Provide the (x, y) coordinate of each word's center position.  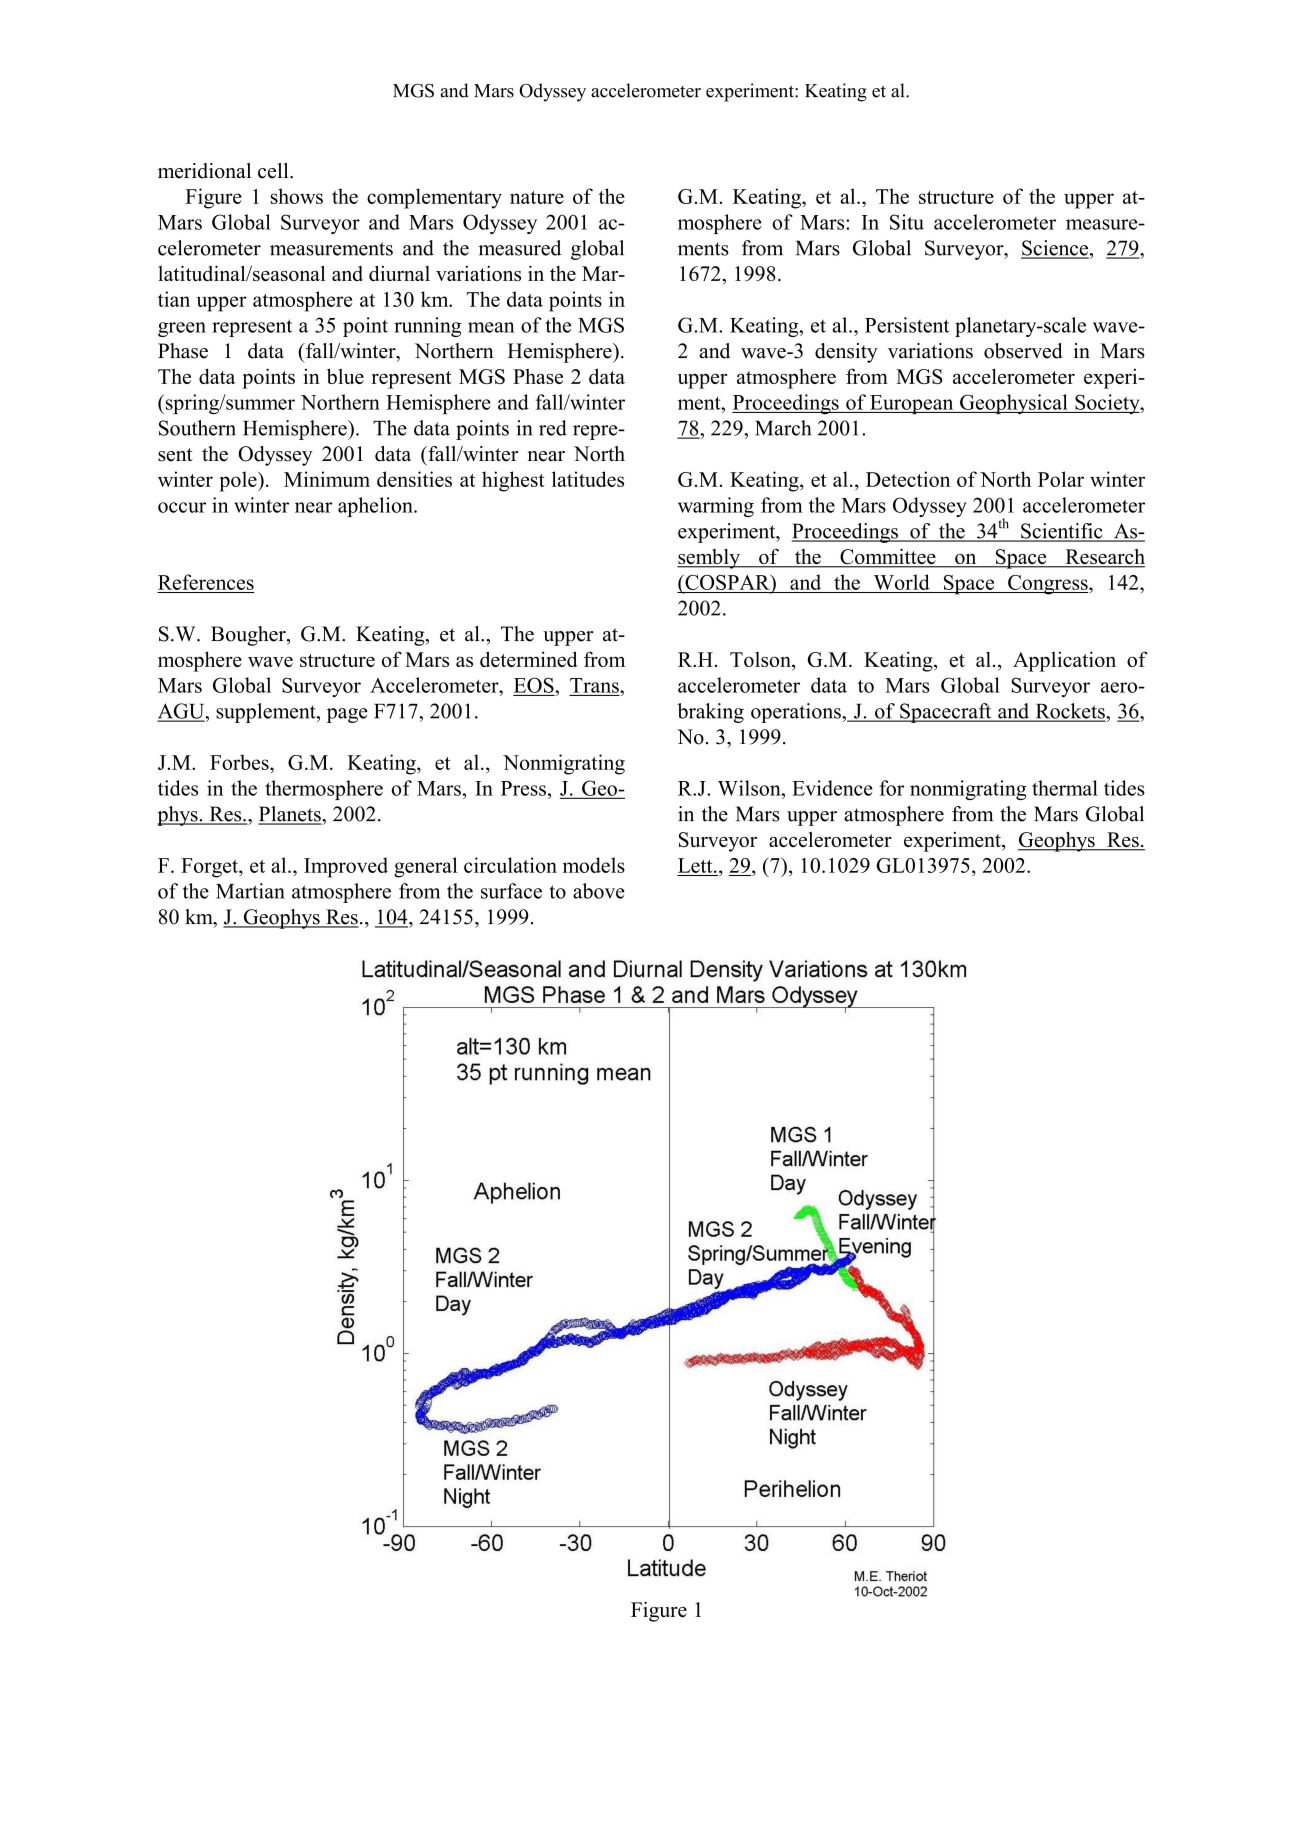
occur (182, 507)
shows (297, 196)
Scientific (1062, 532)
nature (537, 197)
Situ (907, 222)
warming (716, 507)
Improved (346, 867)
